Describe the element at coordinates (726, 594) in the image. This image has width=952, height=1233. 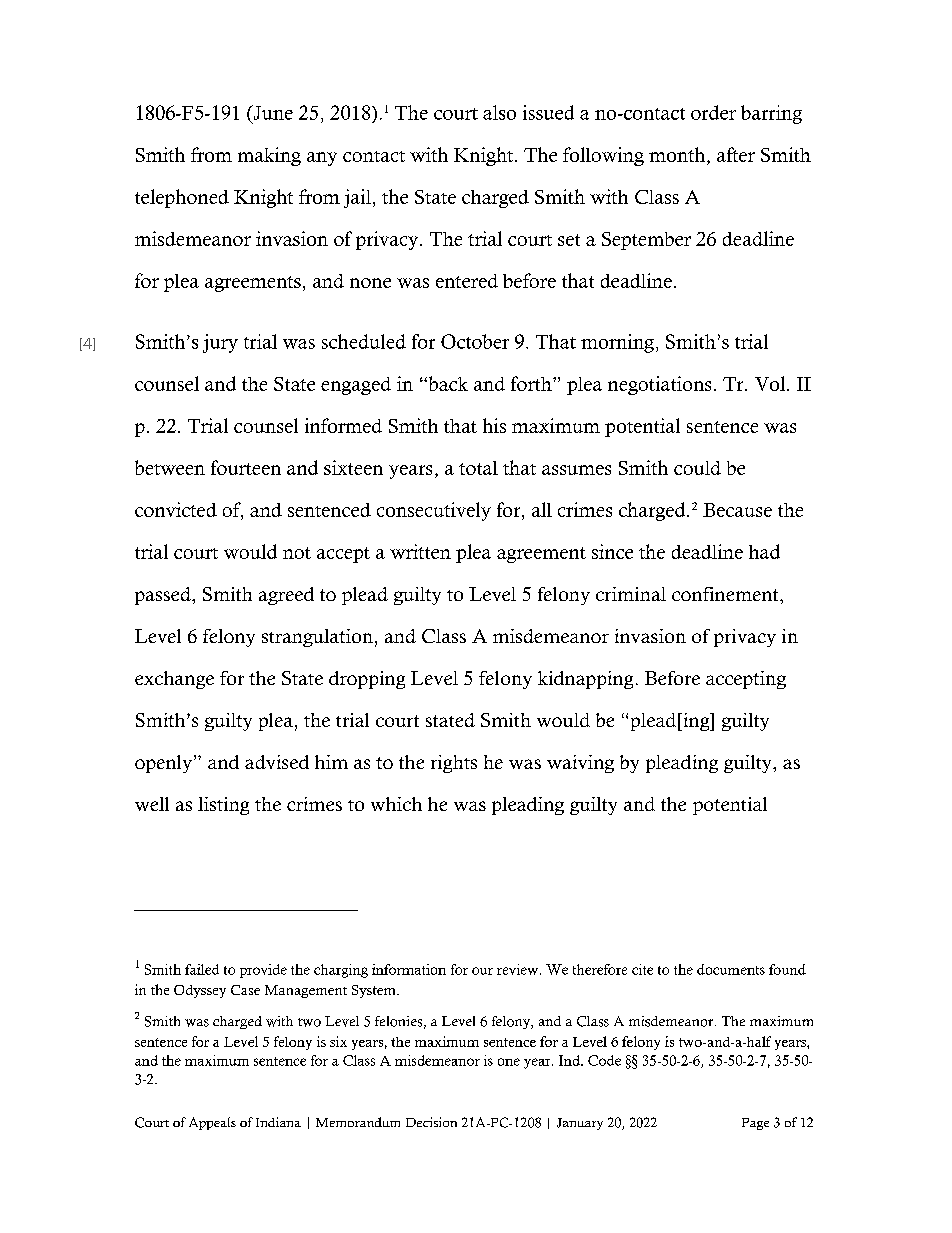
I see `confinement` at that location.
